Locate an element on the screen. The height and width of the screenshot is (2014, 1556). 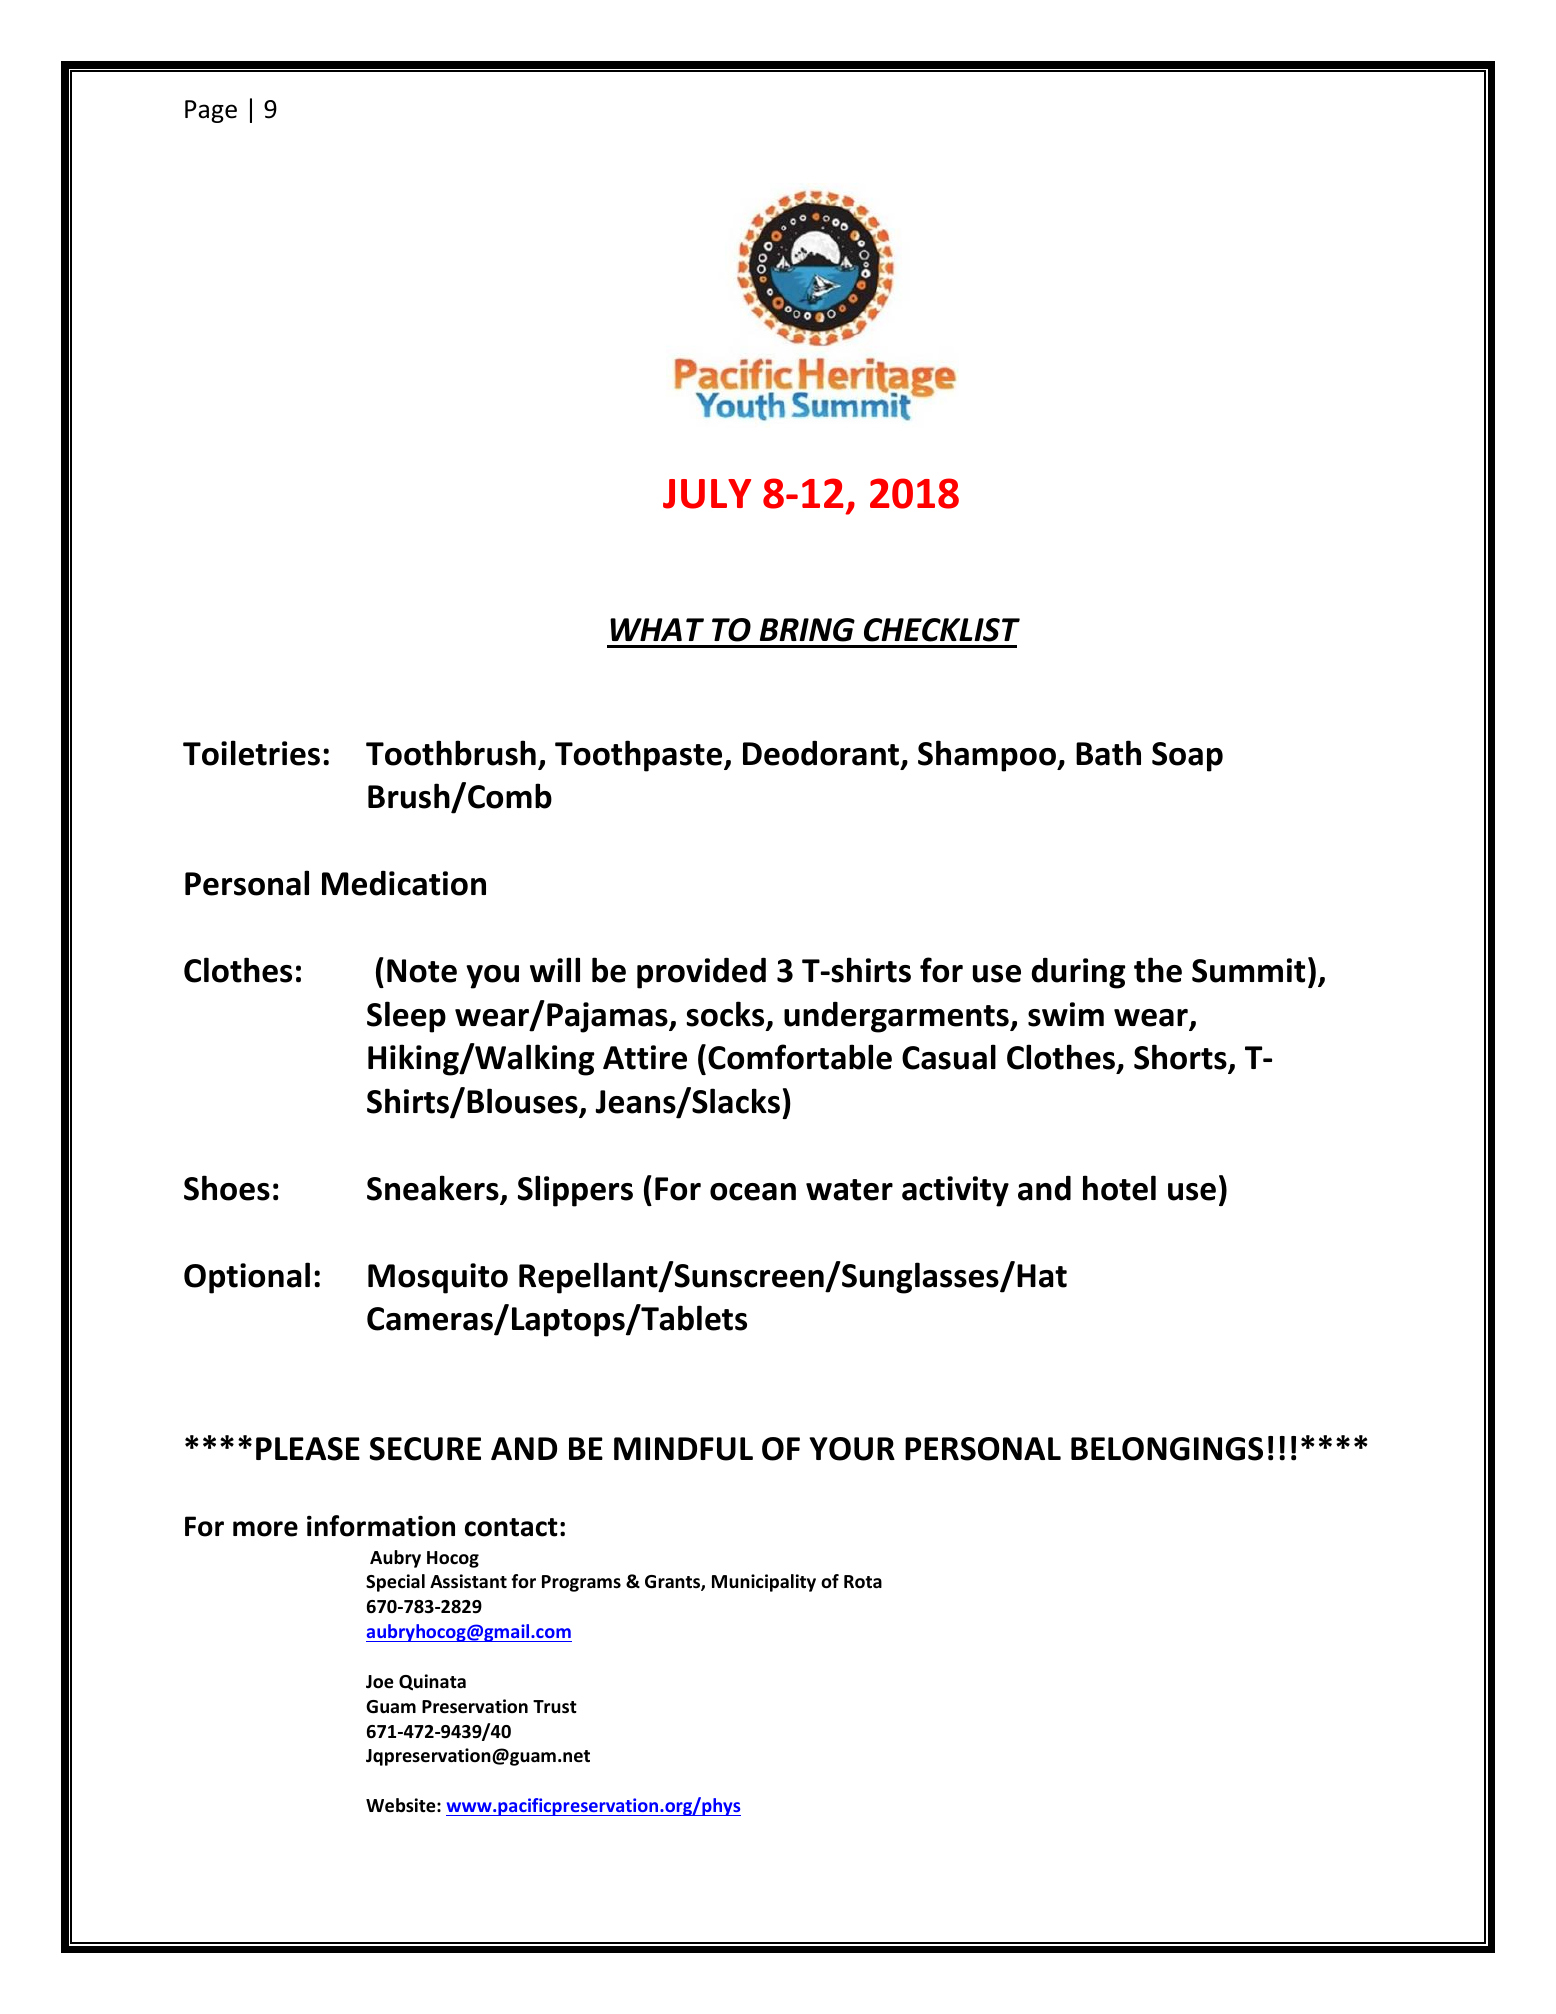
JULY is located at coordinates (707, 494).
